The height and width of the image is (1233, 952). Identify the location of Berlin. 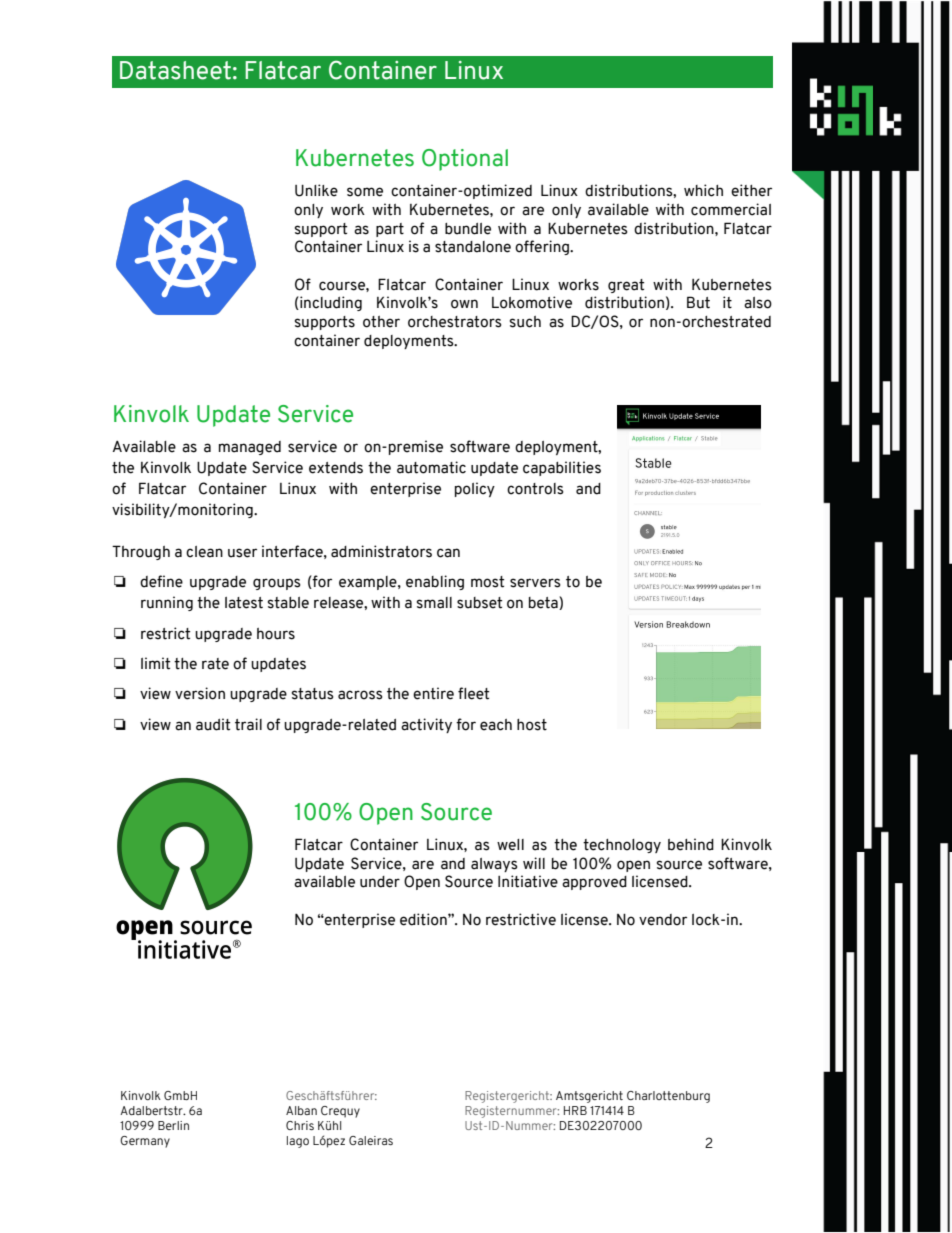
(173, 1125).
